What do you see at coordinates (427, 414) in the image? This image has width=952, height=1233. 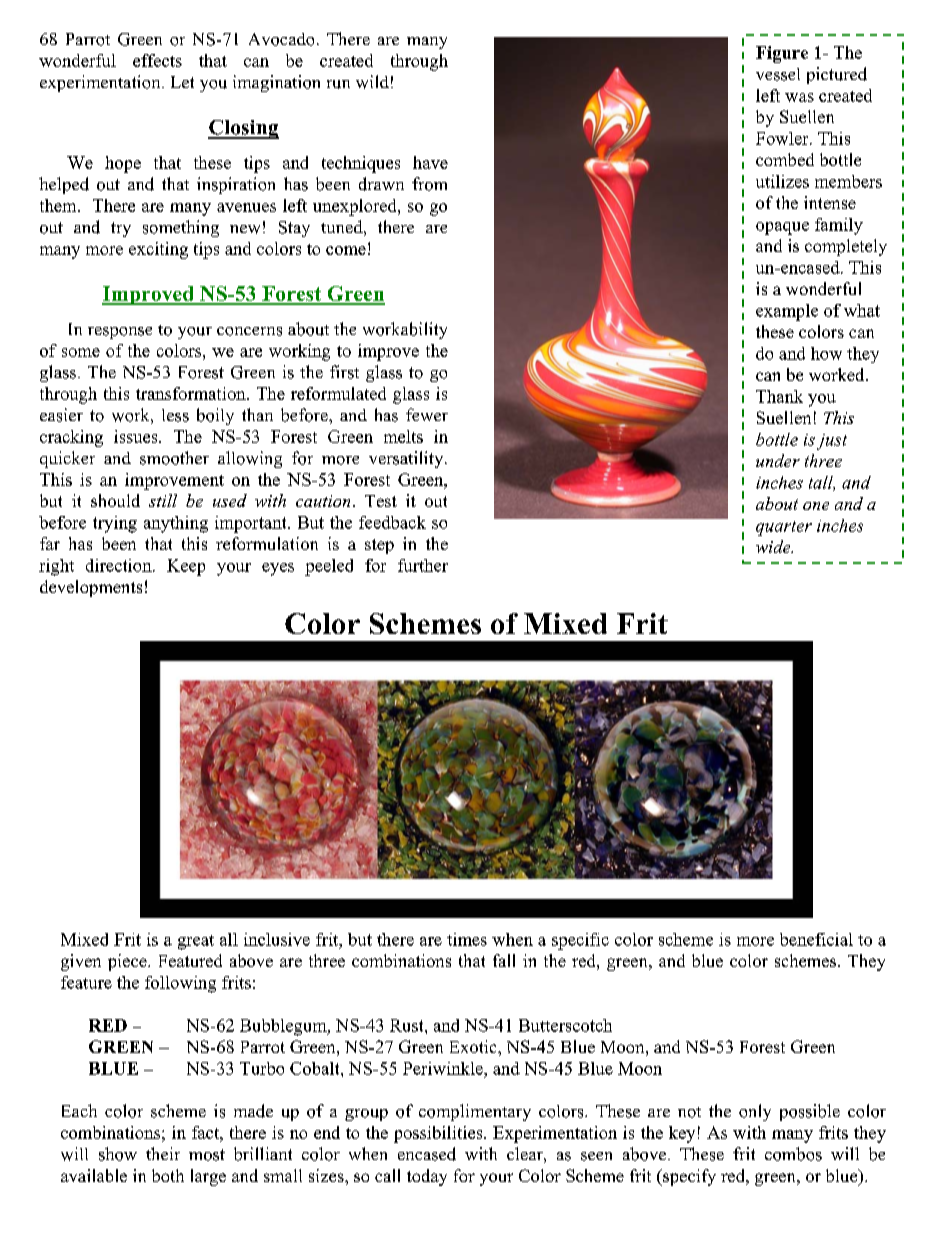 I see `fewer` at bounding box center [427, 414].
